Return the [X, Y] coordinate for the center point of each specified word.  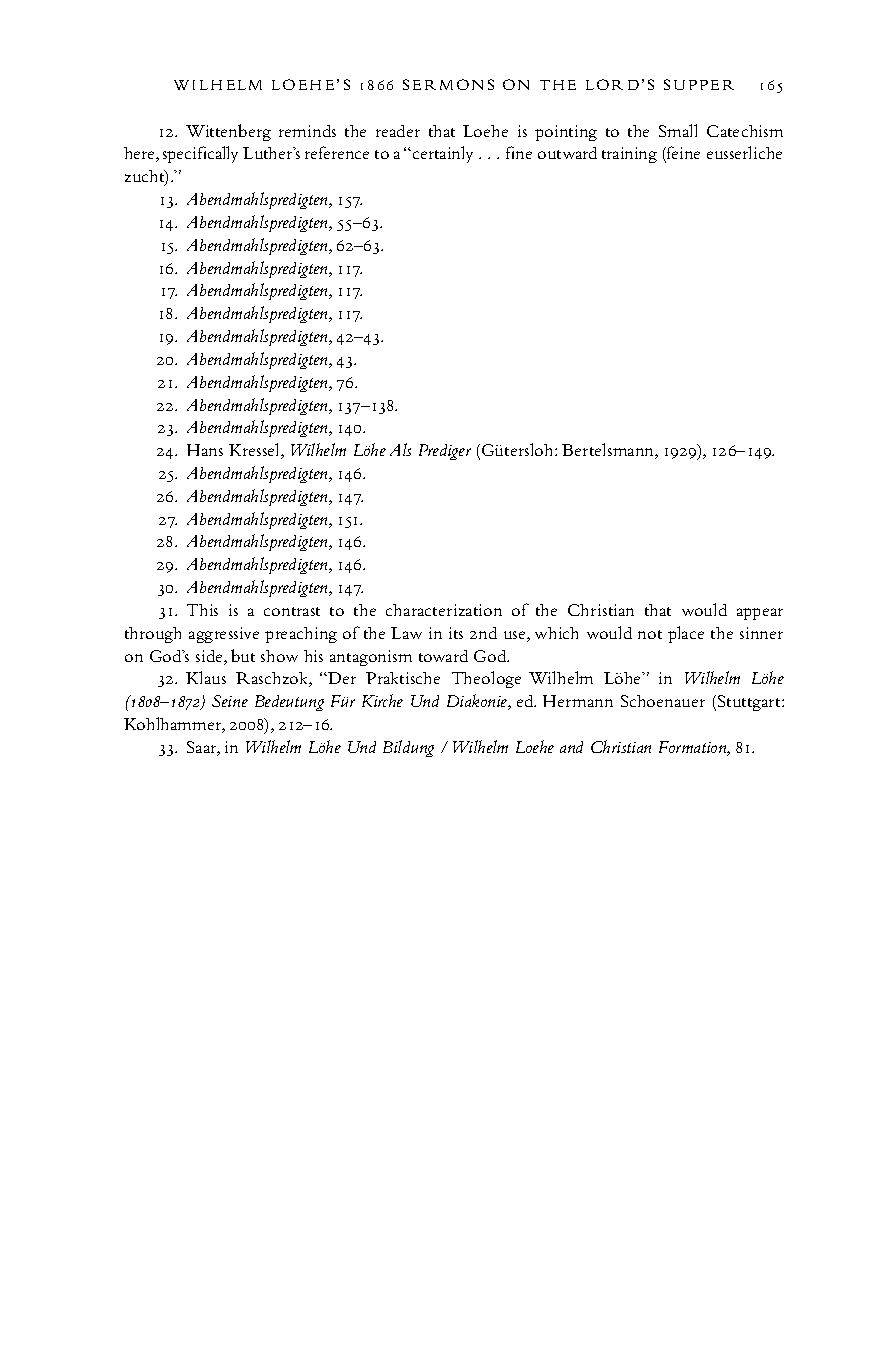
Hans [205, 450]
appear [760, 614]
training [629, 155]
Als [400, 449]
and [571, 747]
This [202, 610]
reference [337, 152]
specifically [200, 154]
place [686, 634]
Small [678, 130]
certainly [443, 154]
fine [519, 152]
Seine [230, 701]
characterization [444, 610]
